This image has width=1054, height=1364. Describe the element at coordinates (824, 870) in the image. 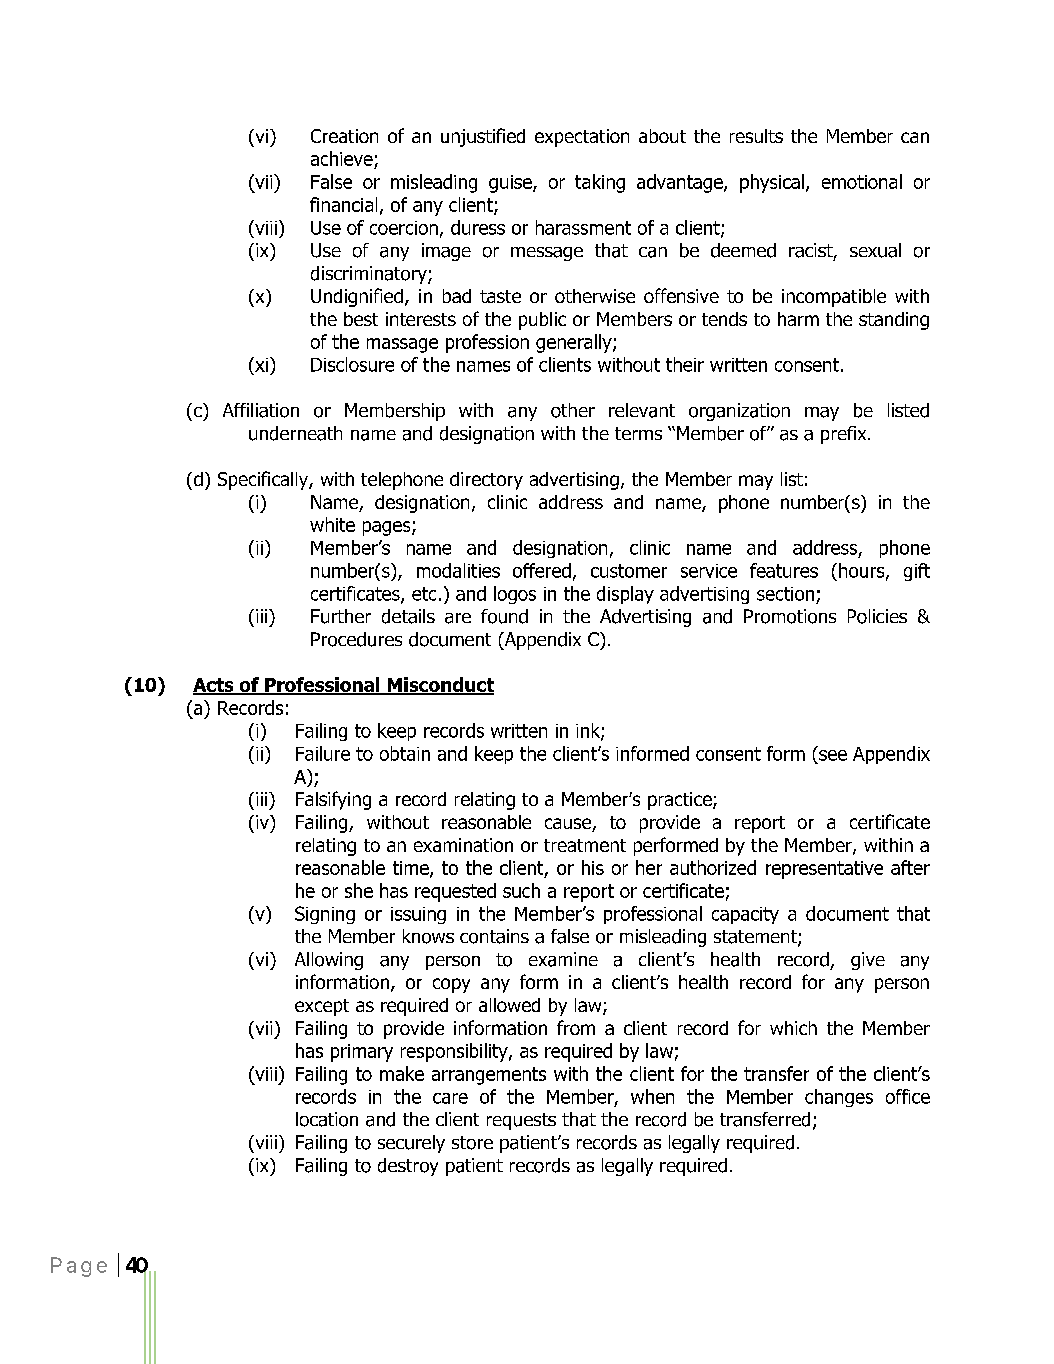

I see `representative` at that location.
